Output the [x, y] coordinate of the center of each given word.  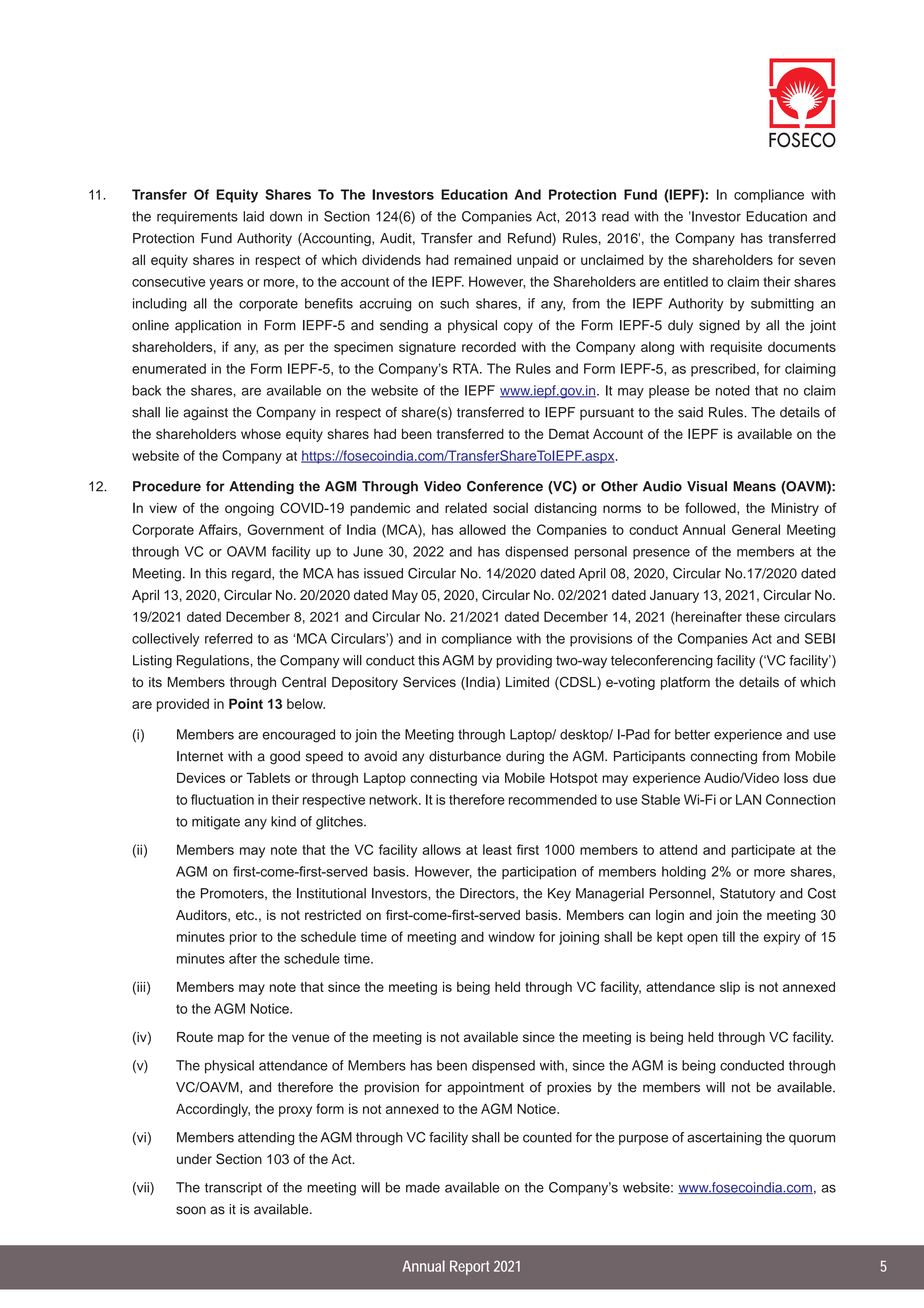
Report [469, 1267]
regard [252, 575]
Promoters [233, 894]
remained [482, 259]
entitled [686, 281]
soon [191, 1210]
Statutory [747, 894]
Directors [488, 894]
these [763, 616]
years [226, 284]
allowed [482, 529]
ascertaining [724, 1138]
